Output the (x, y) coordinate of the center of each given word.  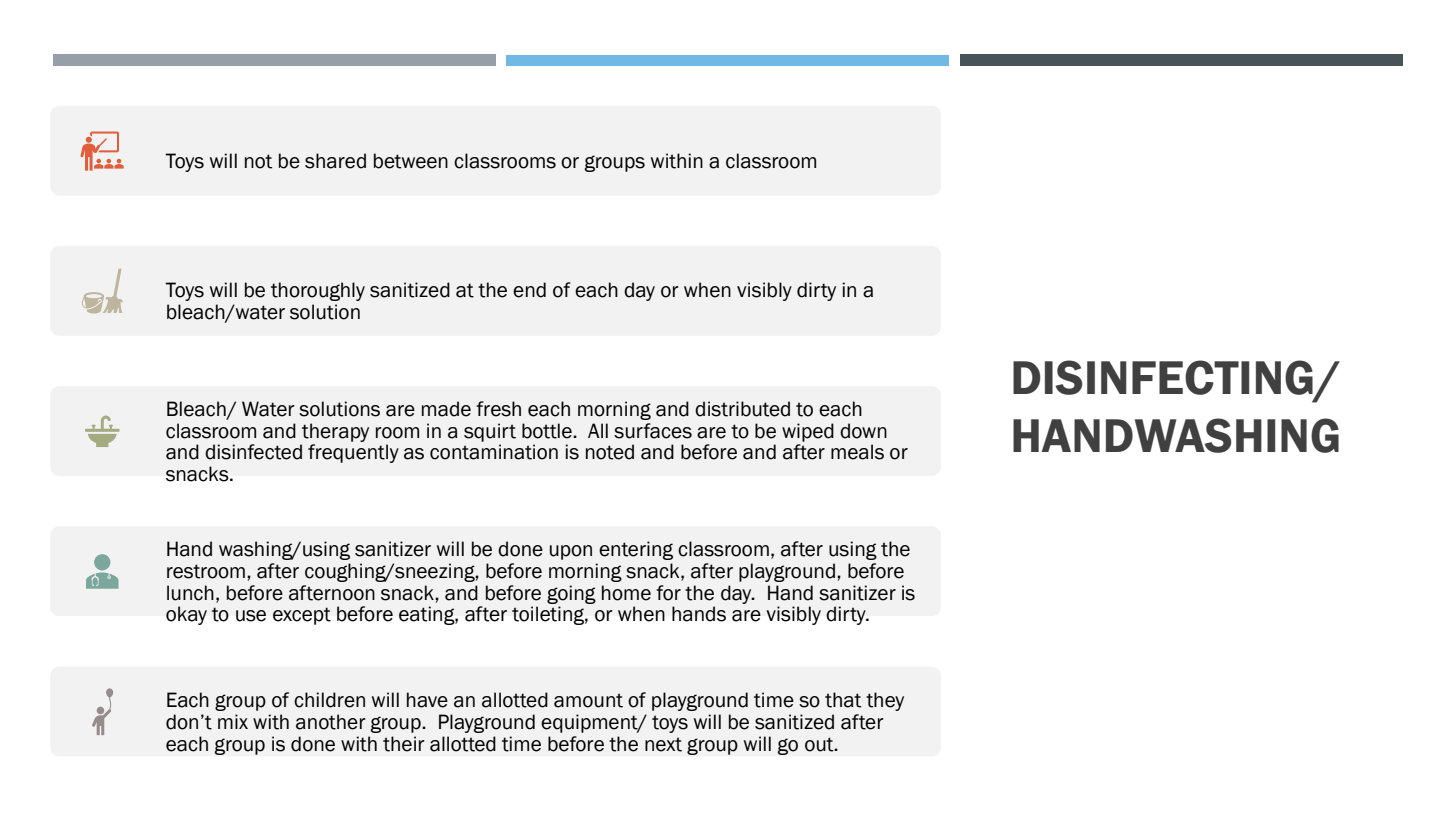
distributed (742, 409)
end (529, 290)
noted (610, 452)
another (331, 722)
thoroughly (318, 291)
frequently (353, 453)
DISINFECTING (1163, 377)
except (302, 616)
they (885, 701)
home (626, 593)
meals (857, 452)
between (411, 161)
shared (335, 161)
